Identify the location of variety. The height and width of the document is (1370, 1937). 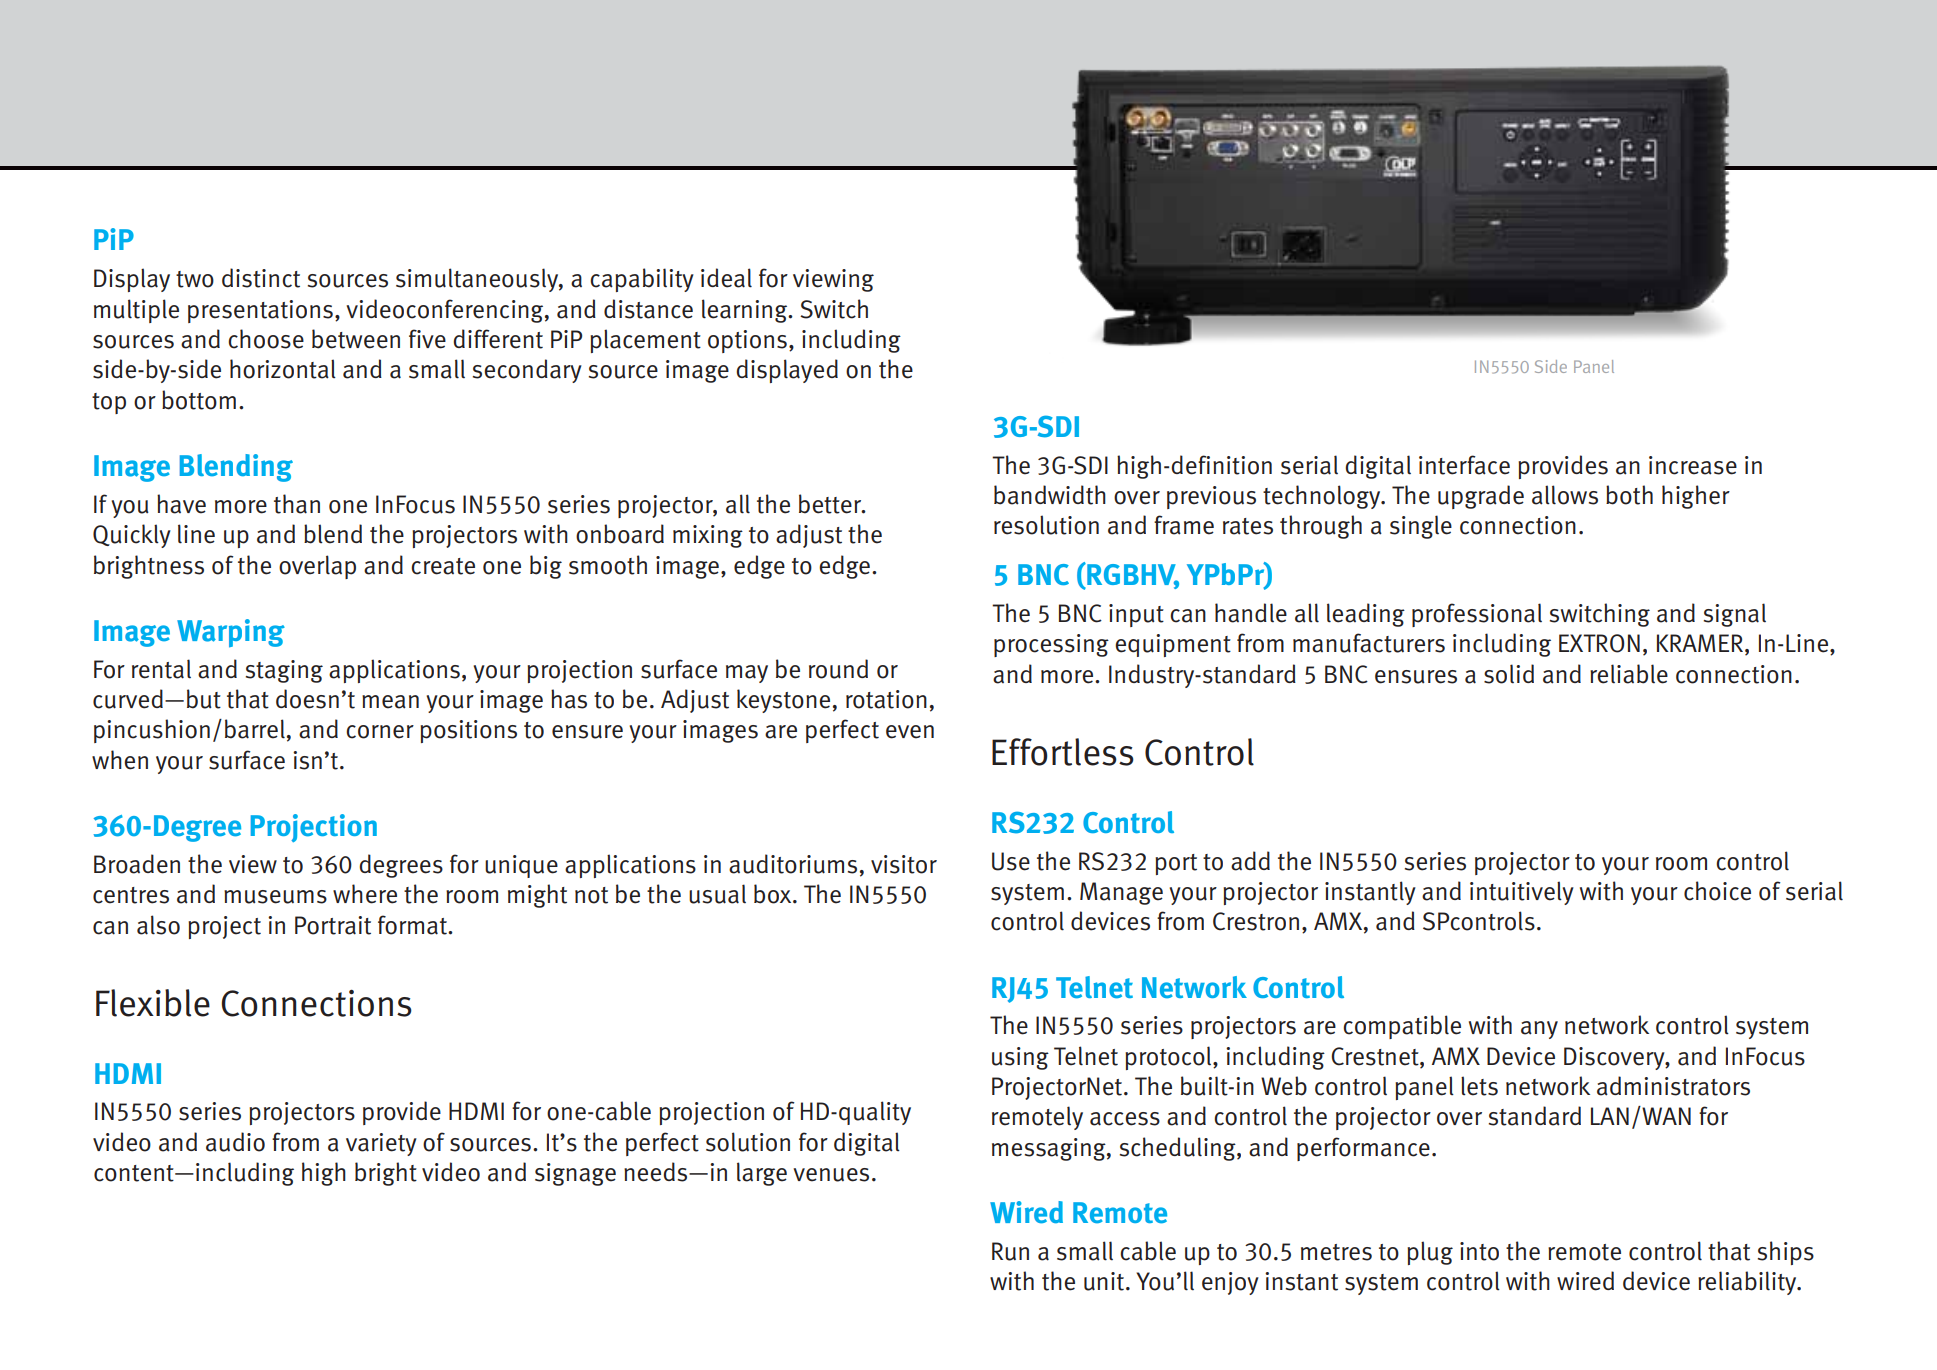
(381, 1144).
